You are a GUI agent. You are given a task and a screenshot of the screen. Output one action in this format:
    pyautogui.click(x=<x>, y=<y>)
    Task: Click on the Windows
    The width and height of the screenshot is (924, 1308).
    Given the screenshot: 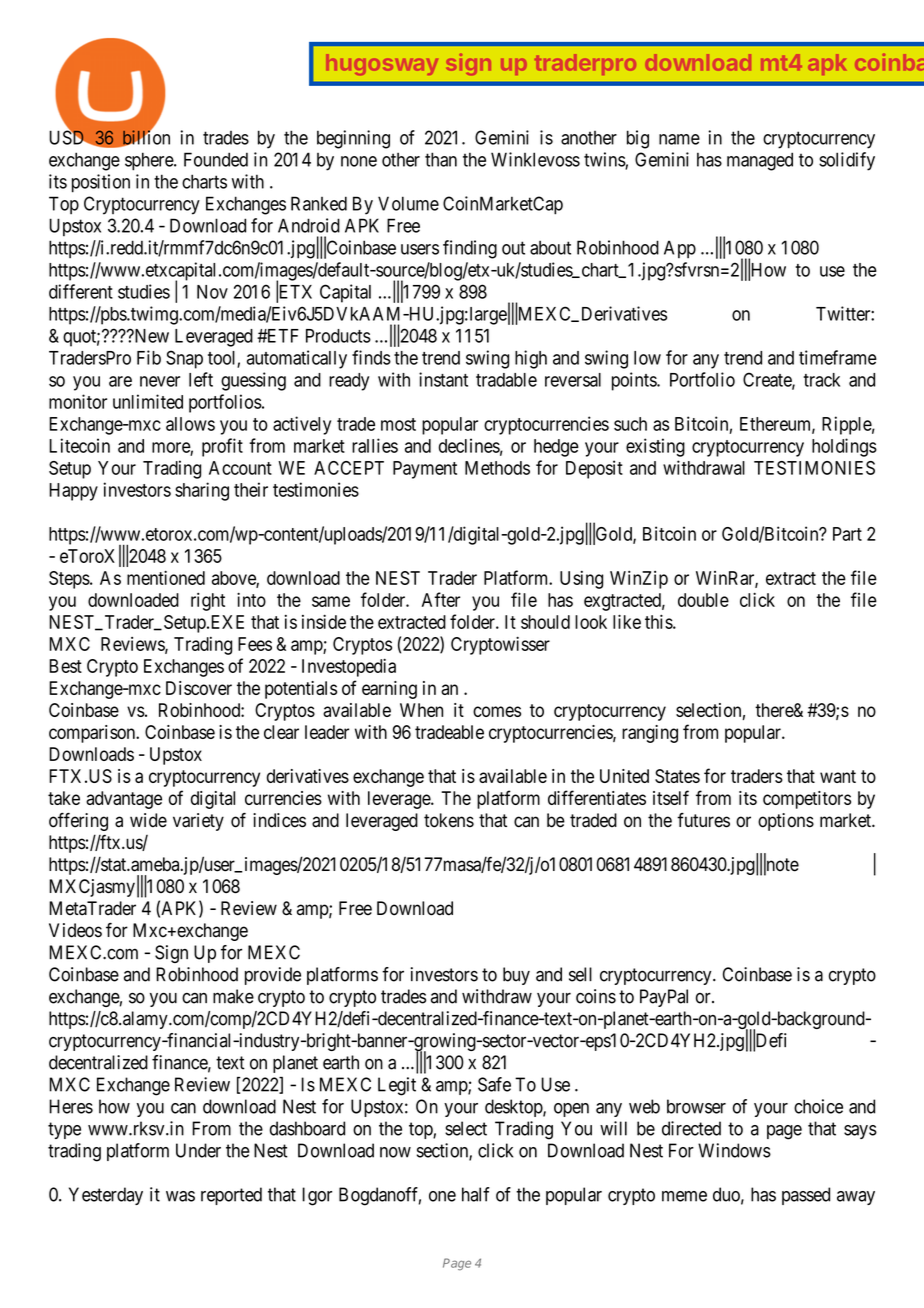 What is the action you would take?
    pyautogui.click(x=734, y=1150)
